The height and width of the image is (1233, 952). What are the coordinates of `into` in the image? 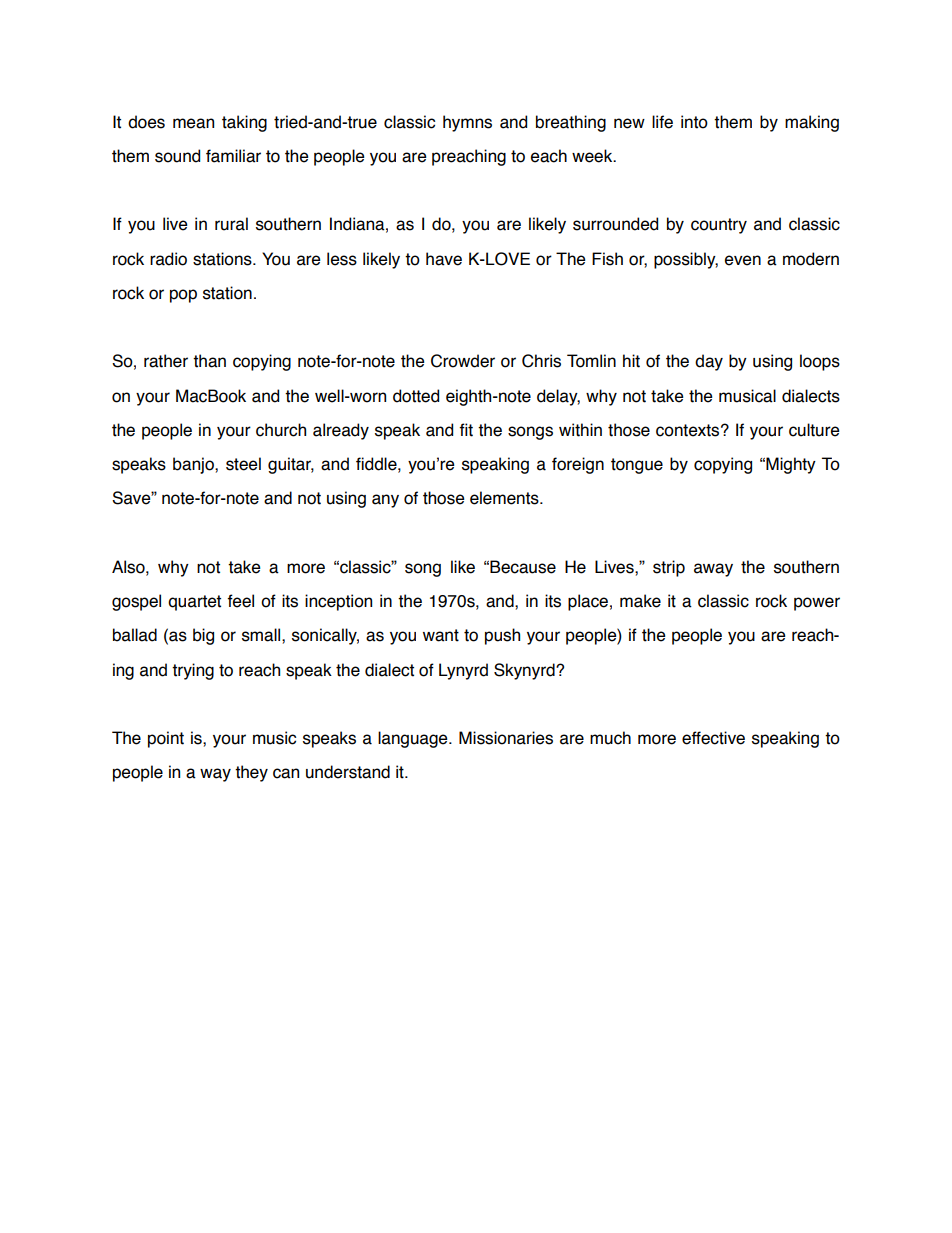 It's located at (694, 122).
